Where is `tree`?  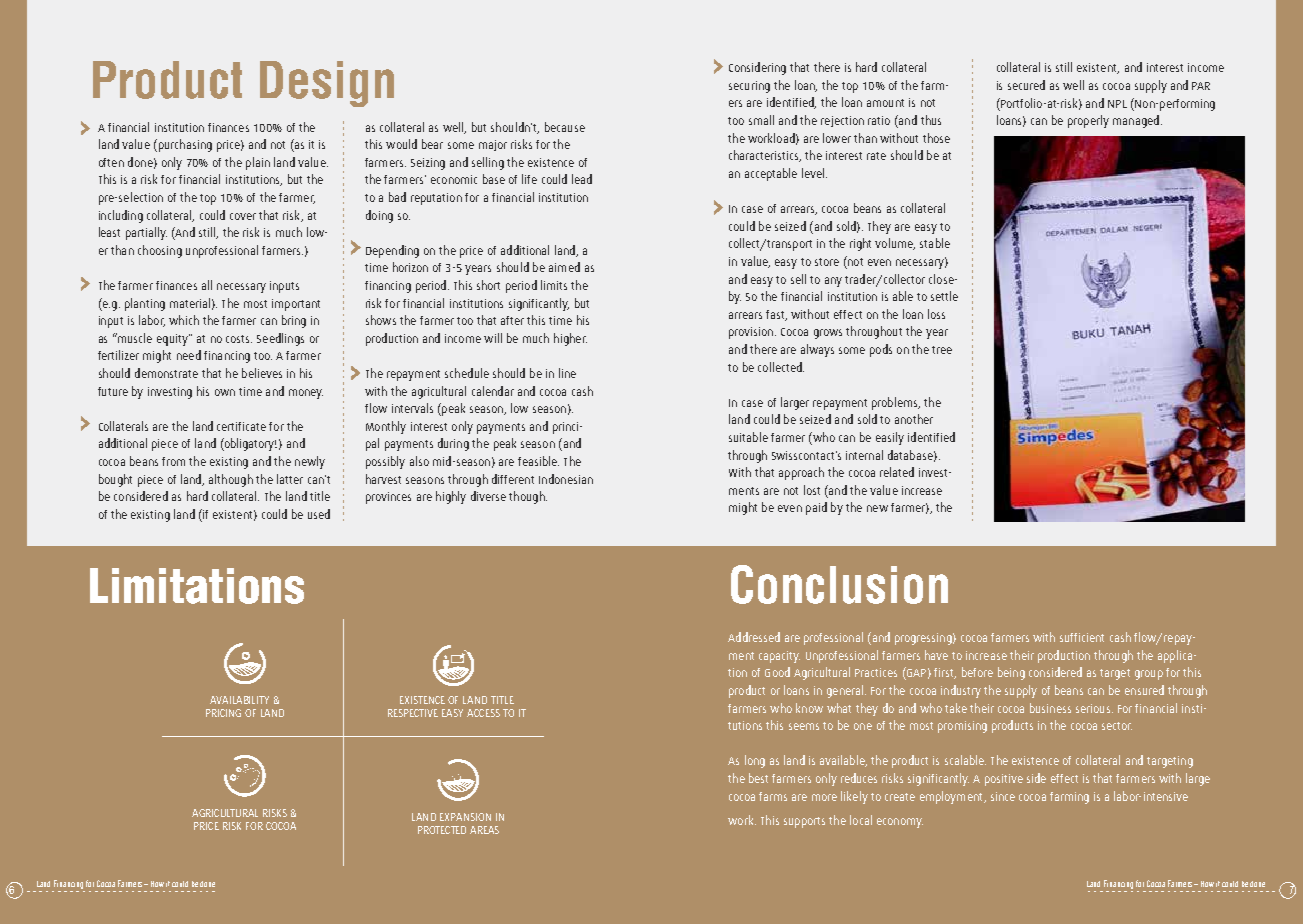 tree is located at coordinates (942, 350).
